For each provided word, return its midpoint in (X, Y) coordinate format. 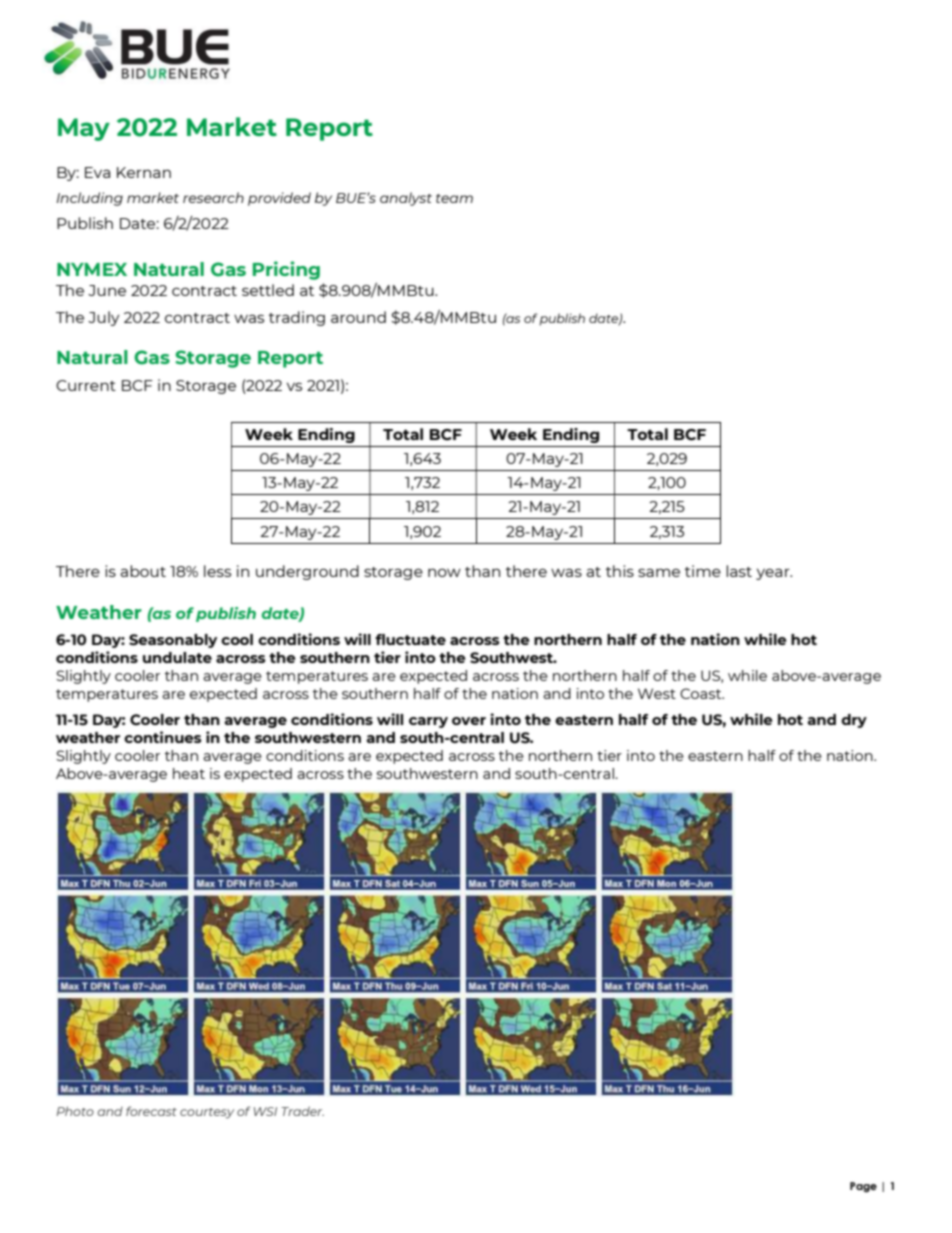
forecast (151, 1111)
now (444, 572)
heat (189, 773)
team (454, 198)
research (213, 197)
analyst (406, 199)
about (143, 571)
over (469, 721)
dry (854, 721)
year (774, 574)
